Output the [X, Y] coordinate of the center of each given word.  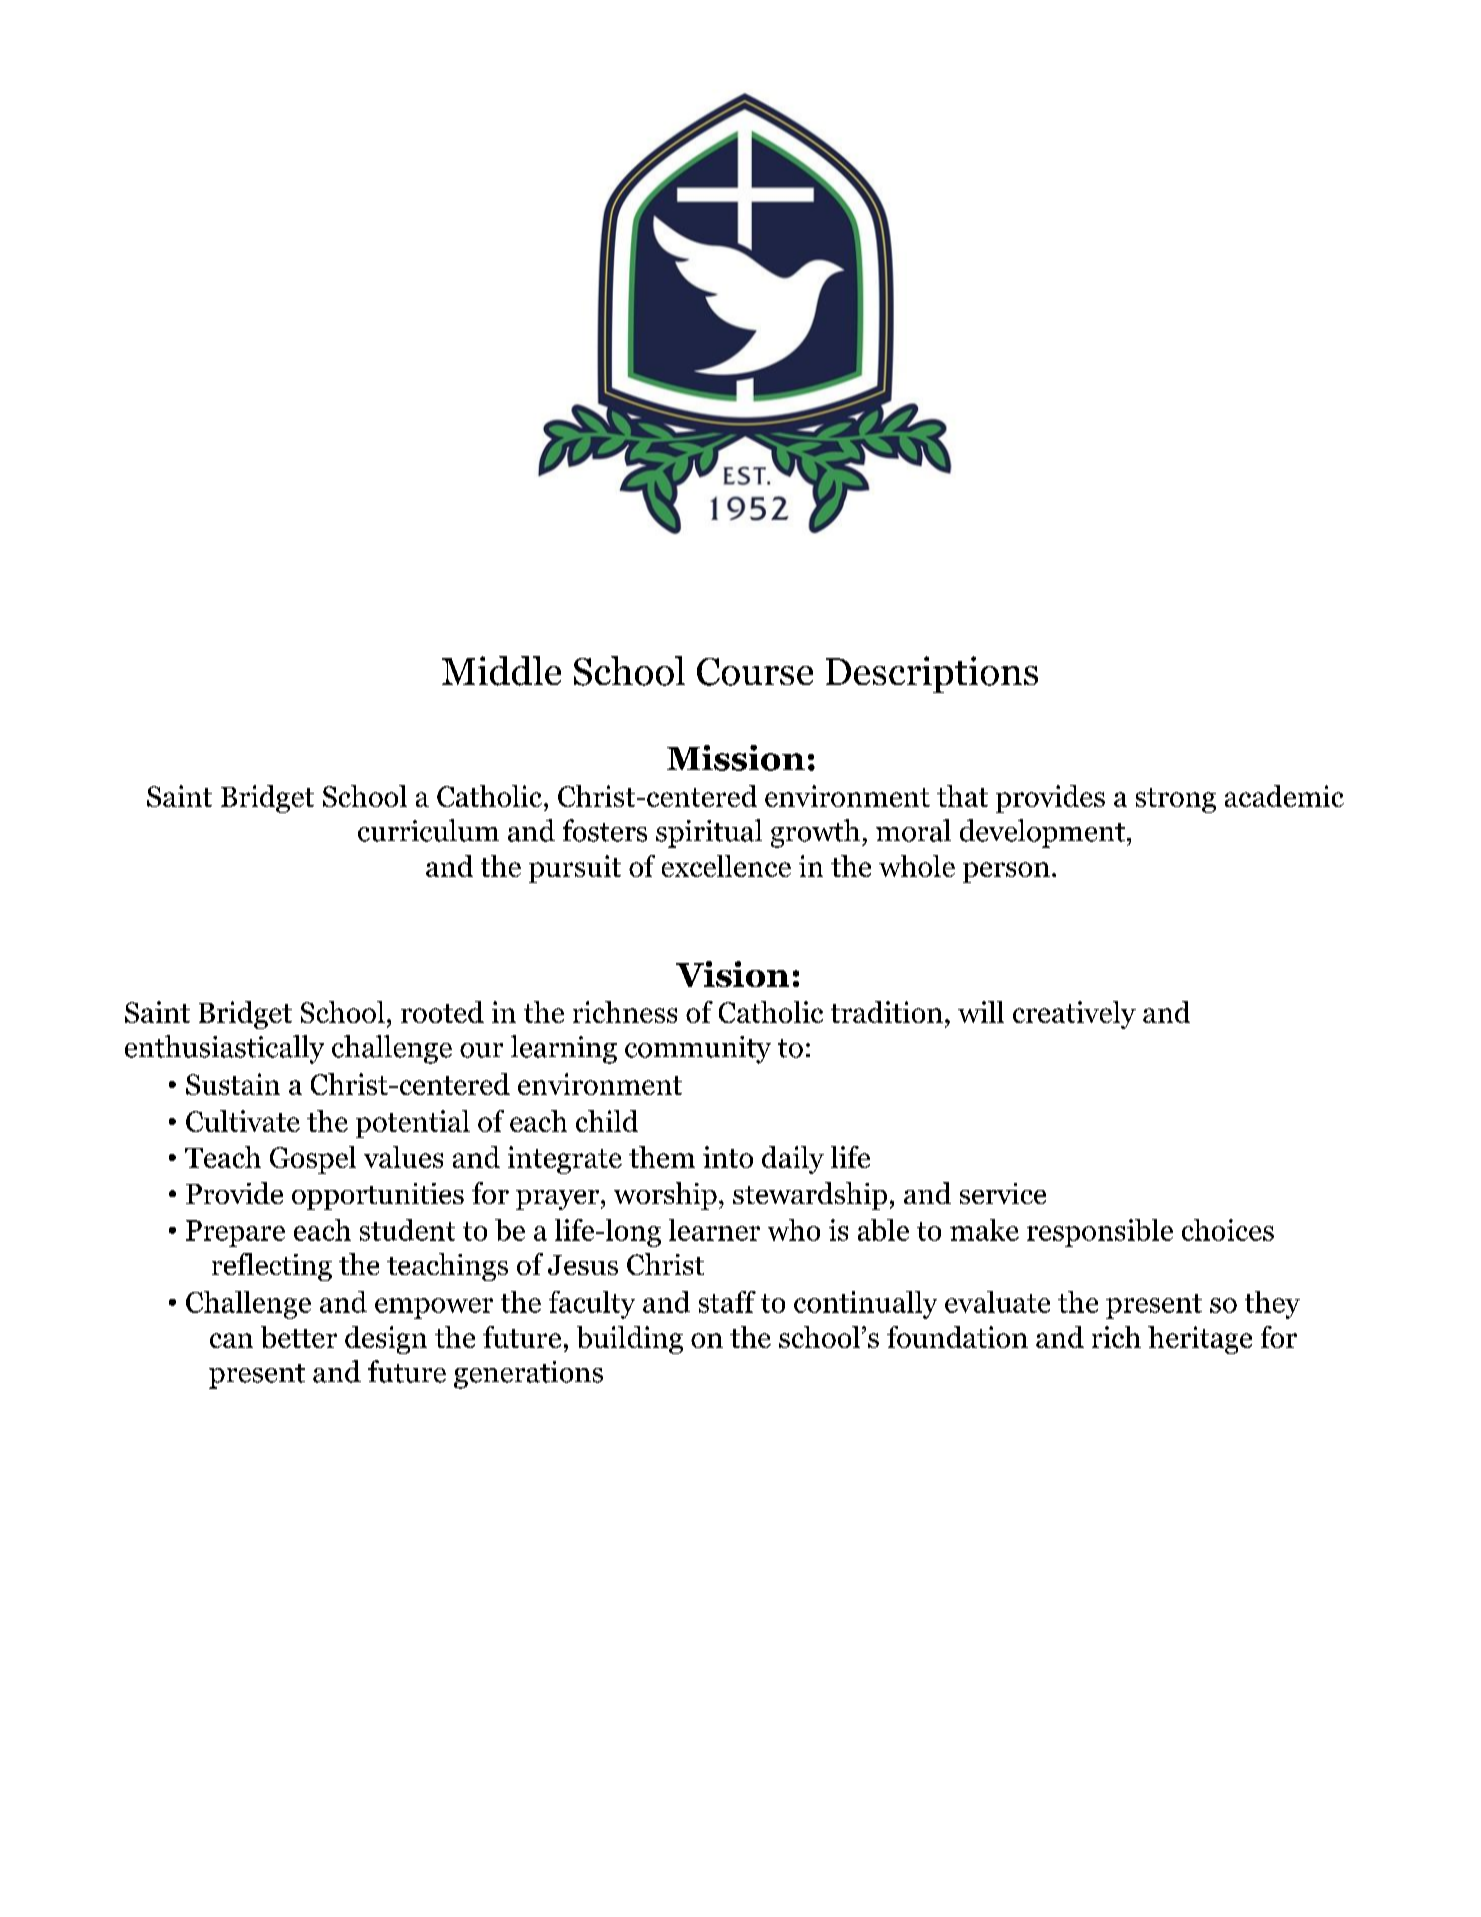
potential [413, 1124]
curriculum [428, 830]
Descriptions [932, 674]
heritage [1200, 1340]
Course [755, 672]
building [630, 1340]
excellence [726, 866]
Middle [501, 671]
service [1003, 1193]
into [728, 1157]
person [1006, 872]
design [386, 1340]
